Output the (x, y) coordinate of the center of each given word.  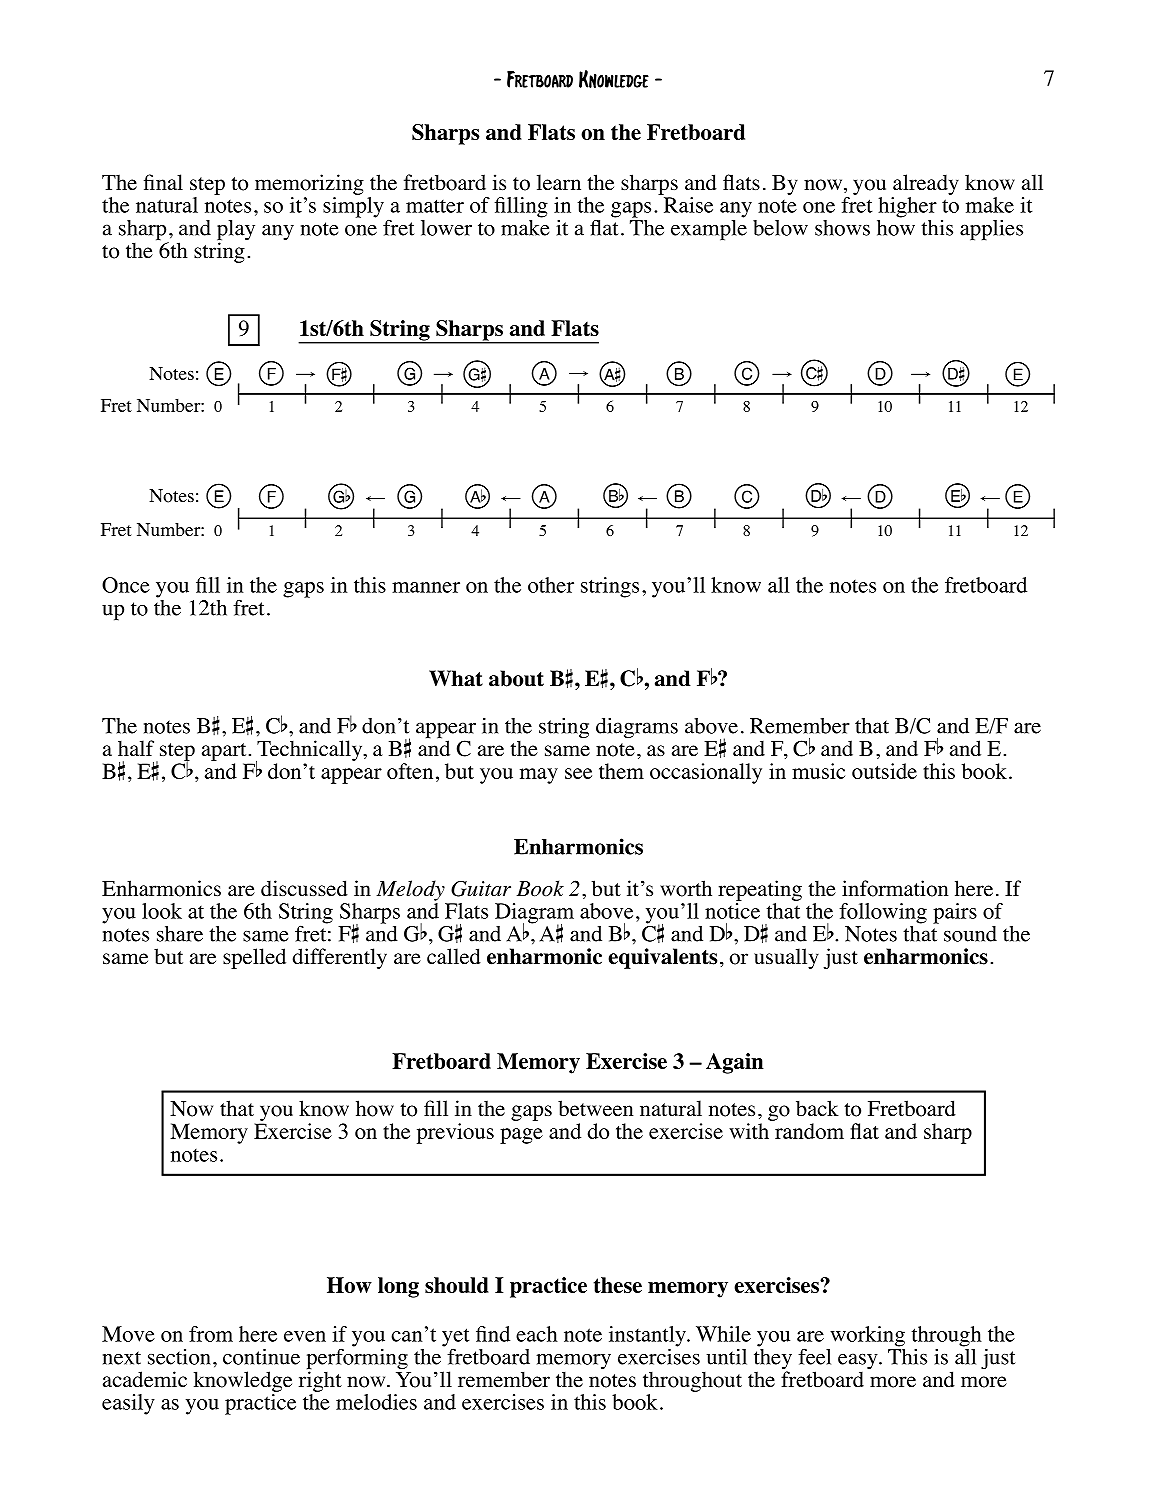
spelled (254, 958)
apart (224, 752)
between (595, 1108)
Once (126, 585)
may (539, 776)
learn (559, 182)
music (818, 771)
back (817, 1108)
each (537, 1334)
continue (261, 1357)
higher (907, 207)
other (551, 585)
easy (859, 1362)
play (236, 231)
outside (884, 771)
